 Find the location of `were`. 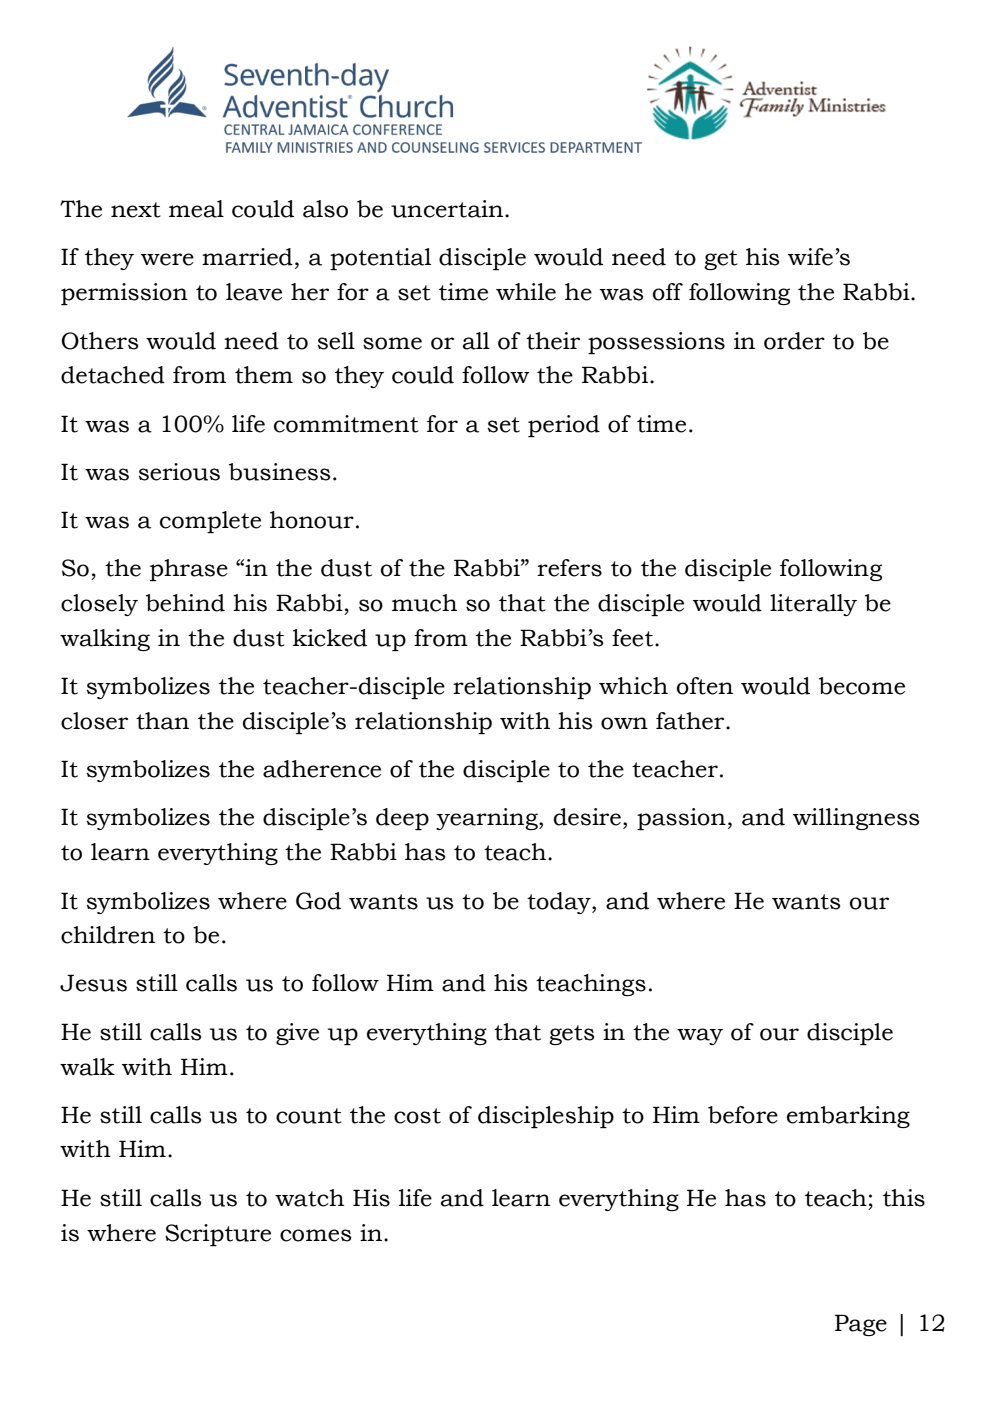

were is located at coordinates (167, 259).
